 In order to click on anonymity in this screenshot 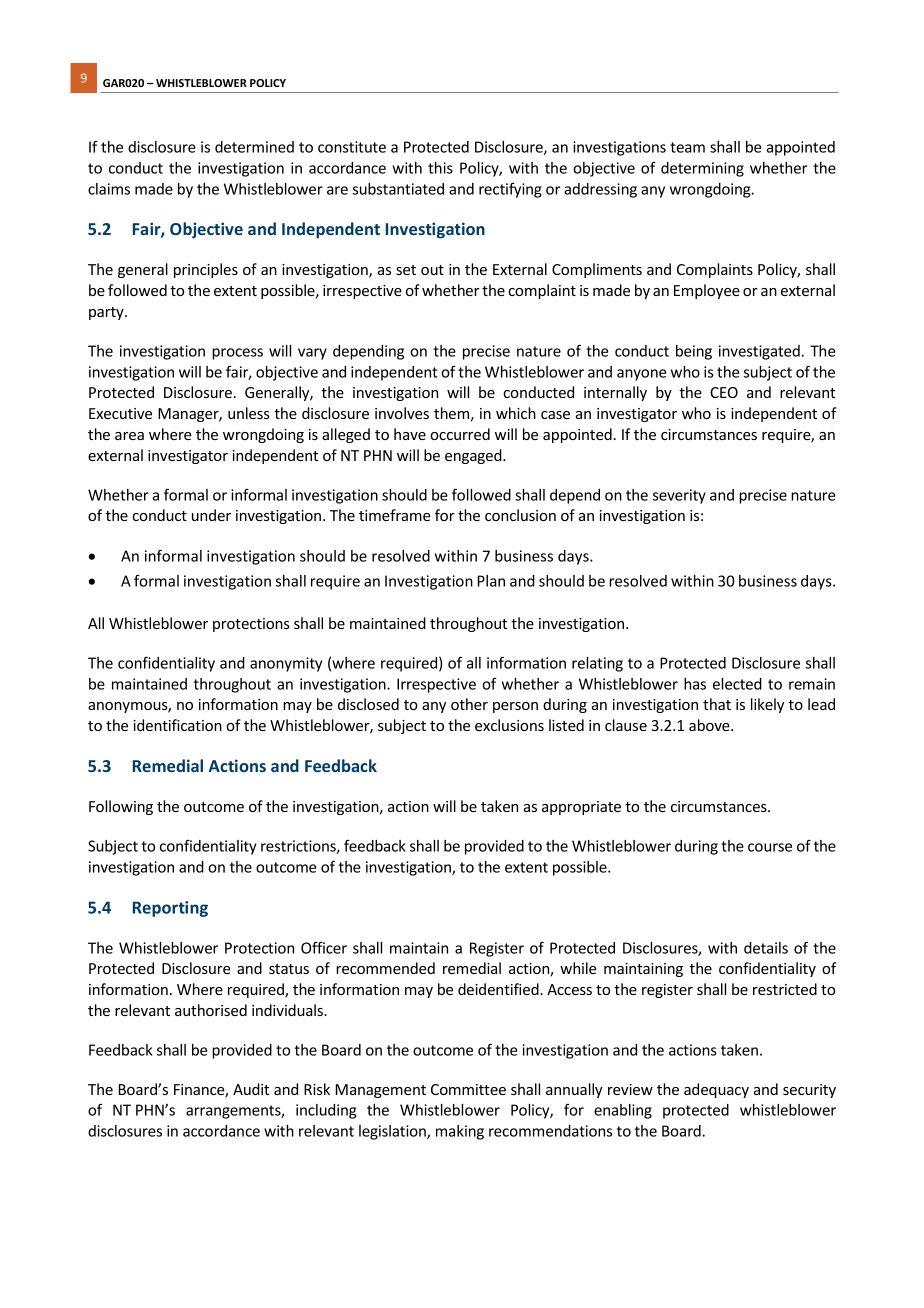, I will do `click(286, 664)`.
